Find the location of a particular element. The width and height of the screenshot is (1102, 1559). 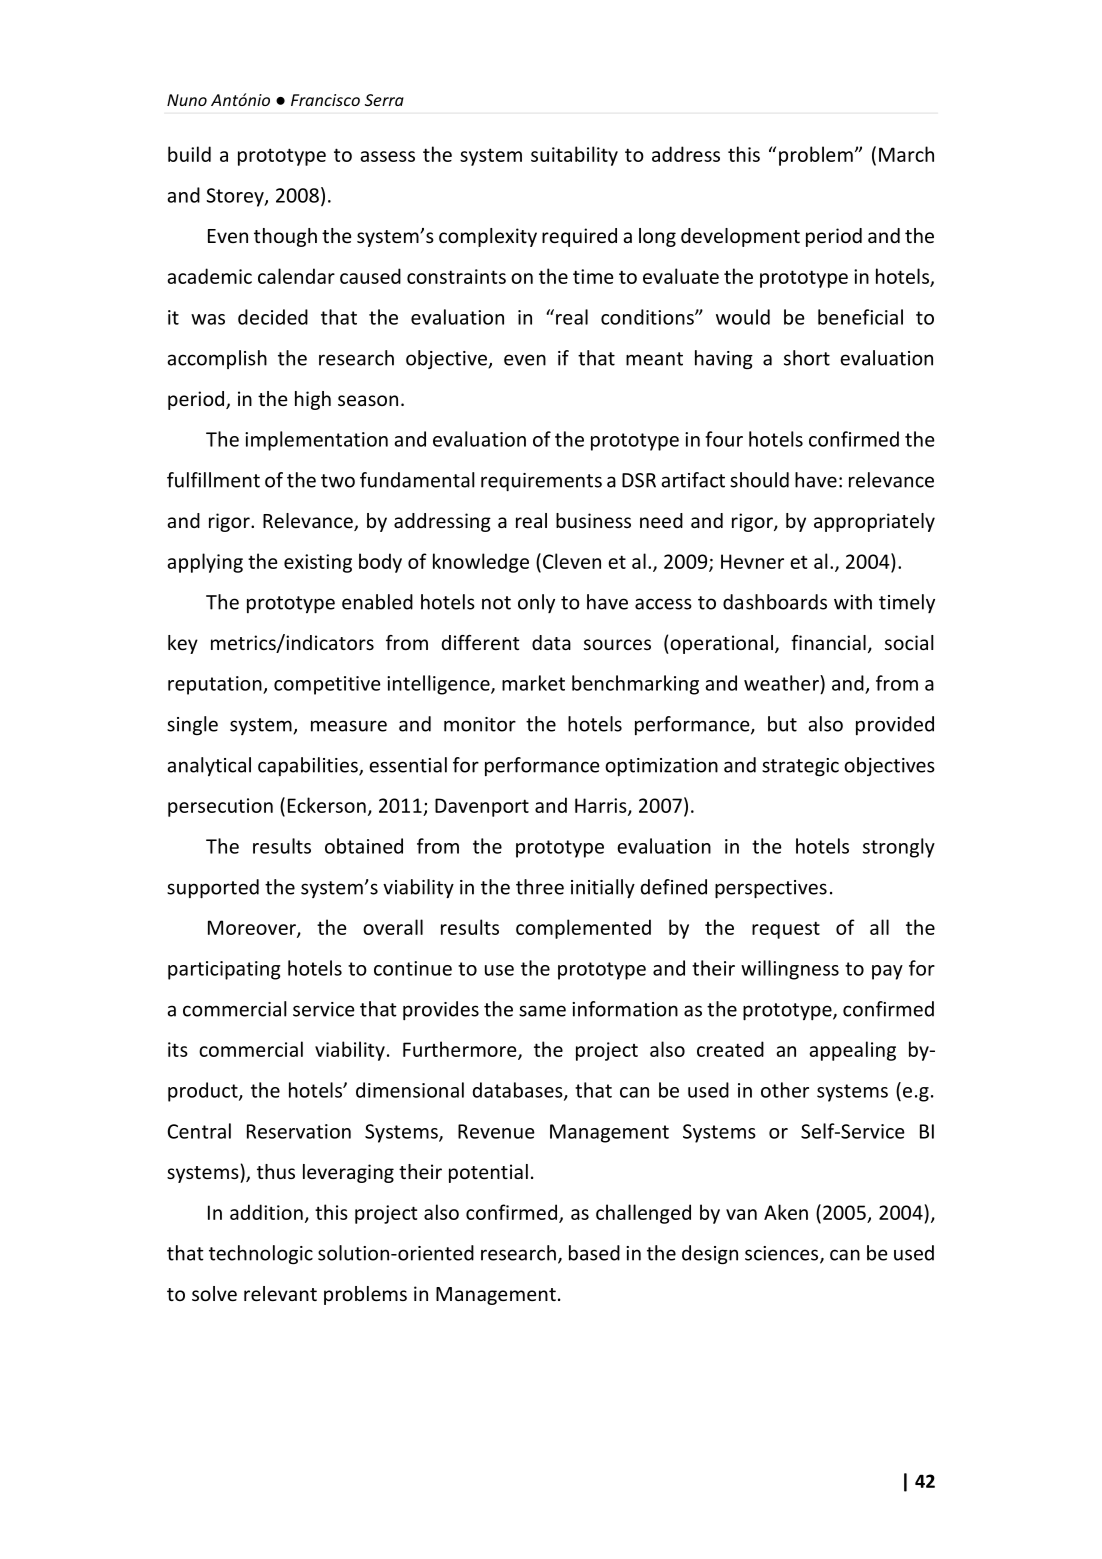

based is located at coordinates (594, 1253).
